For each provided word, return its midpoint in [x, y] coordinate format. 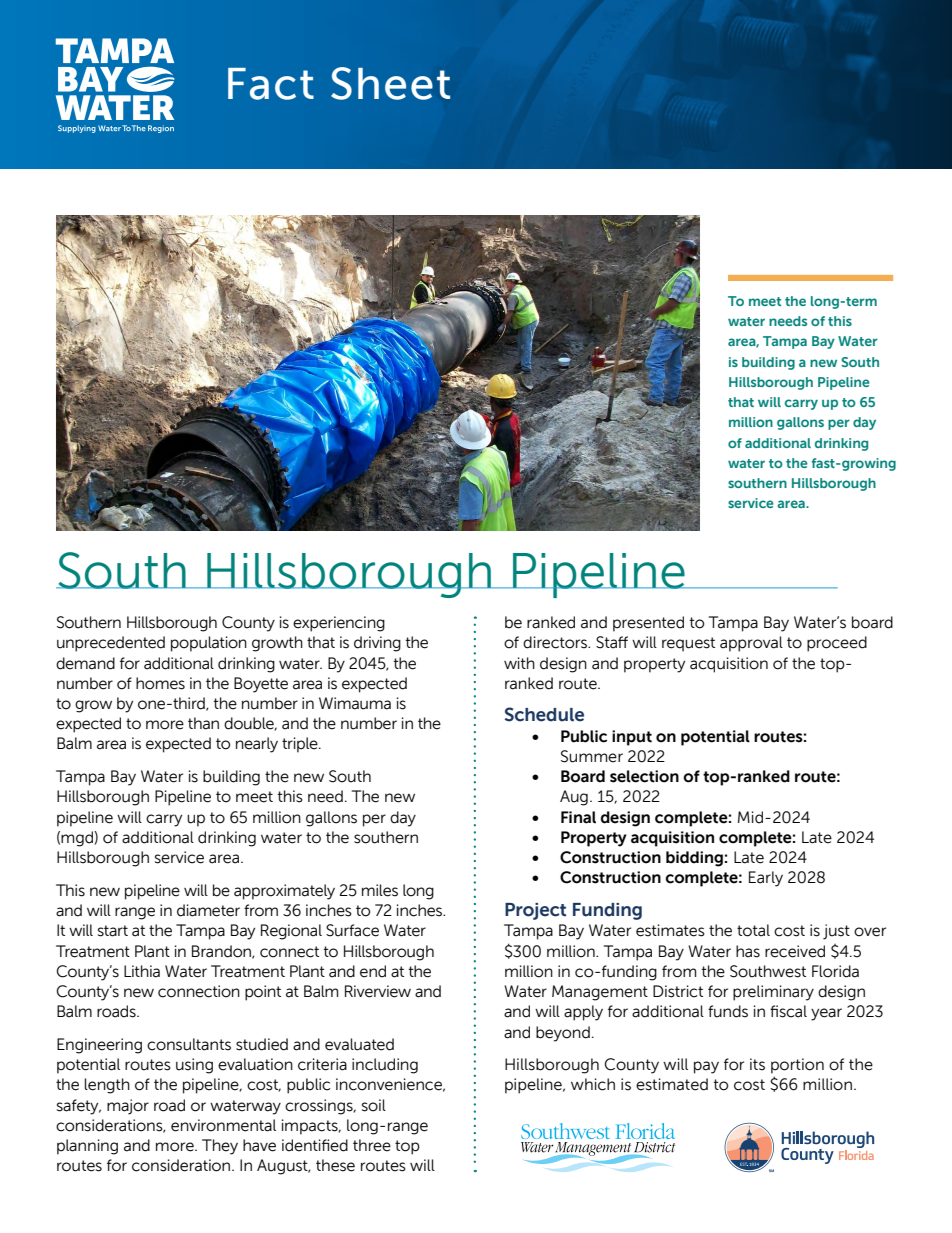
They [220, 1147]
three [372, 1145]
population [209, 644]
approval [751, 644]
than [203, 723]
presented [648, 624]
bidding [694, 859]
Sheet [390, 83]
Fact [271, 84]
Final [578, 817]
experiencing [339, 624]
